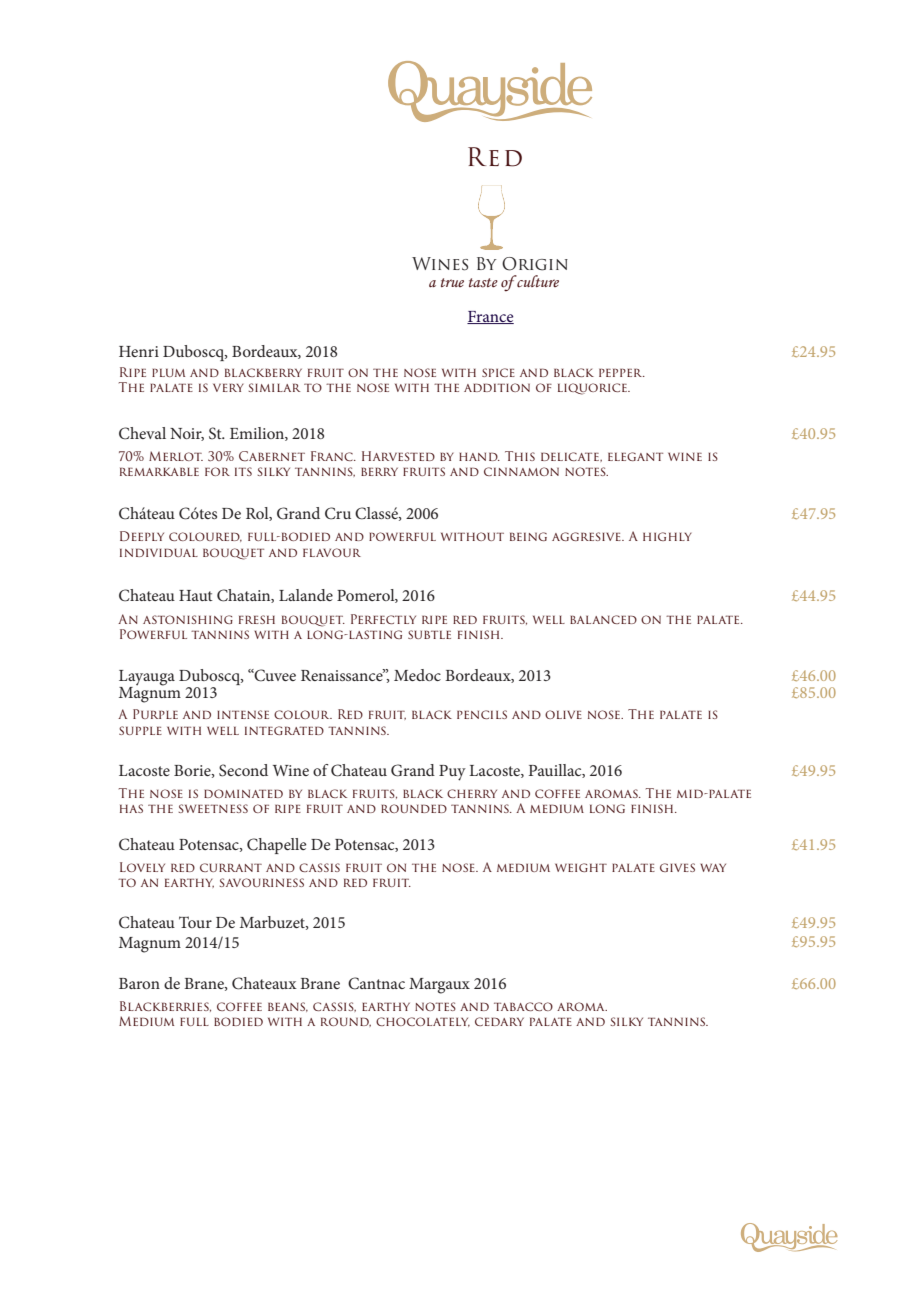 The image size is (924, 1308). I want to click on true, so click(452, 282).
